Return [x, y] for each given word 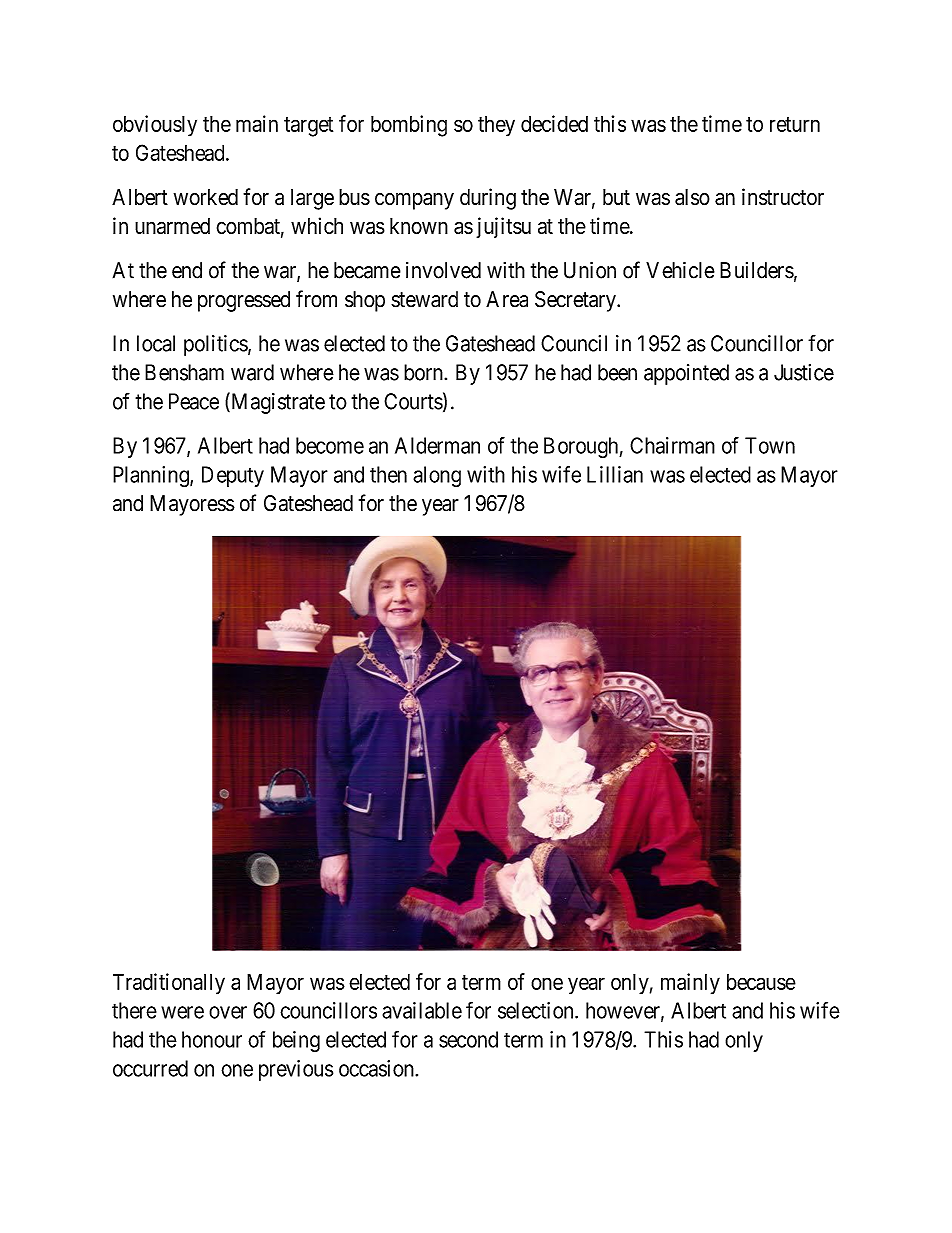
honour [212, 1039]
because [761, 982]
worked [206, 197]
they [496, 126]
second [468, 1039]
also [692, 197]
